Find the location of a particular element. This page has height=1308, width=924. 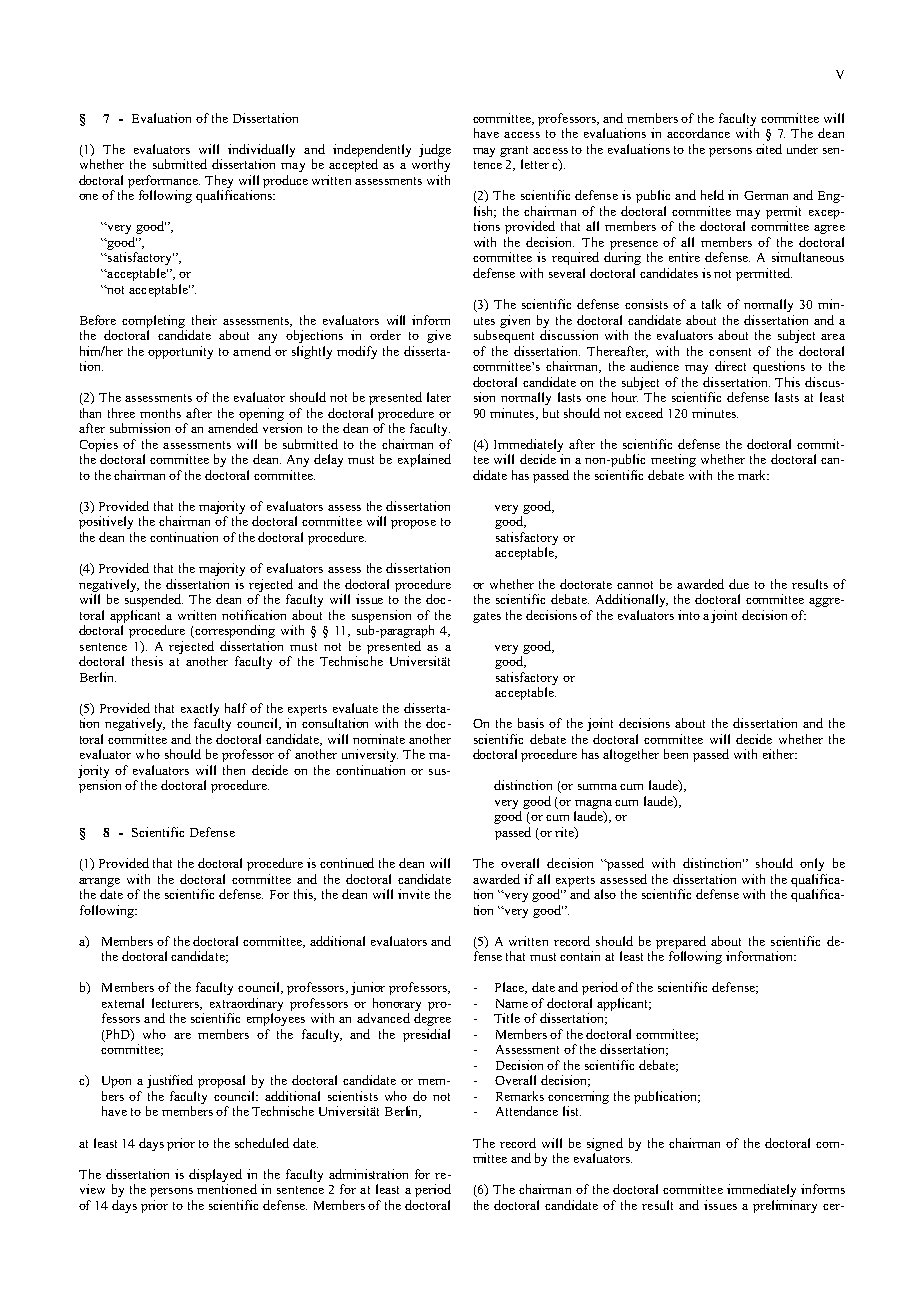

Attendance is located at coordinates (527, 1111).
